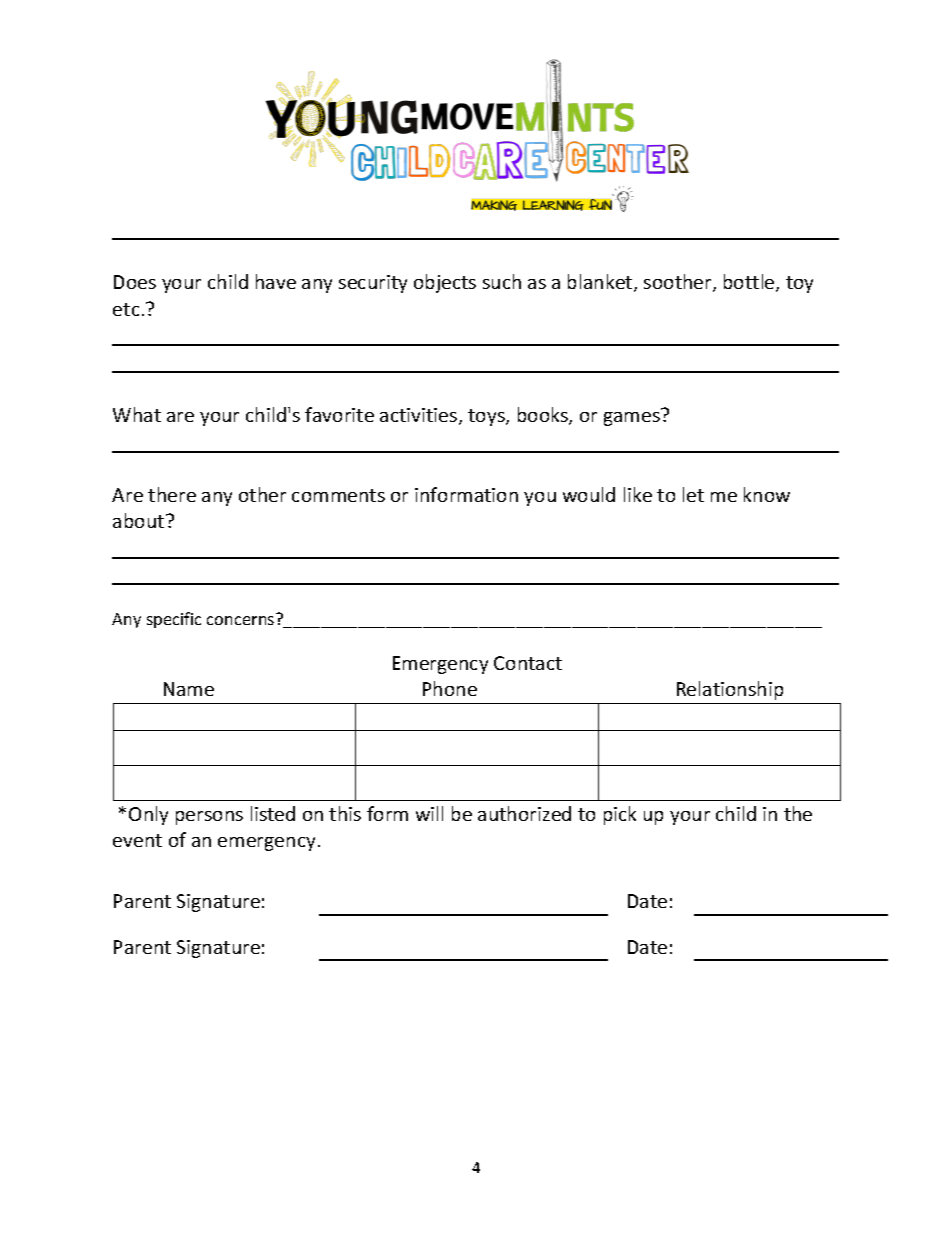 This image has height=1233, width=952. What do you see at coordinates (750, 283) in the image?
I see `bottle` at bounding box center [750, 283].
